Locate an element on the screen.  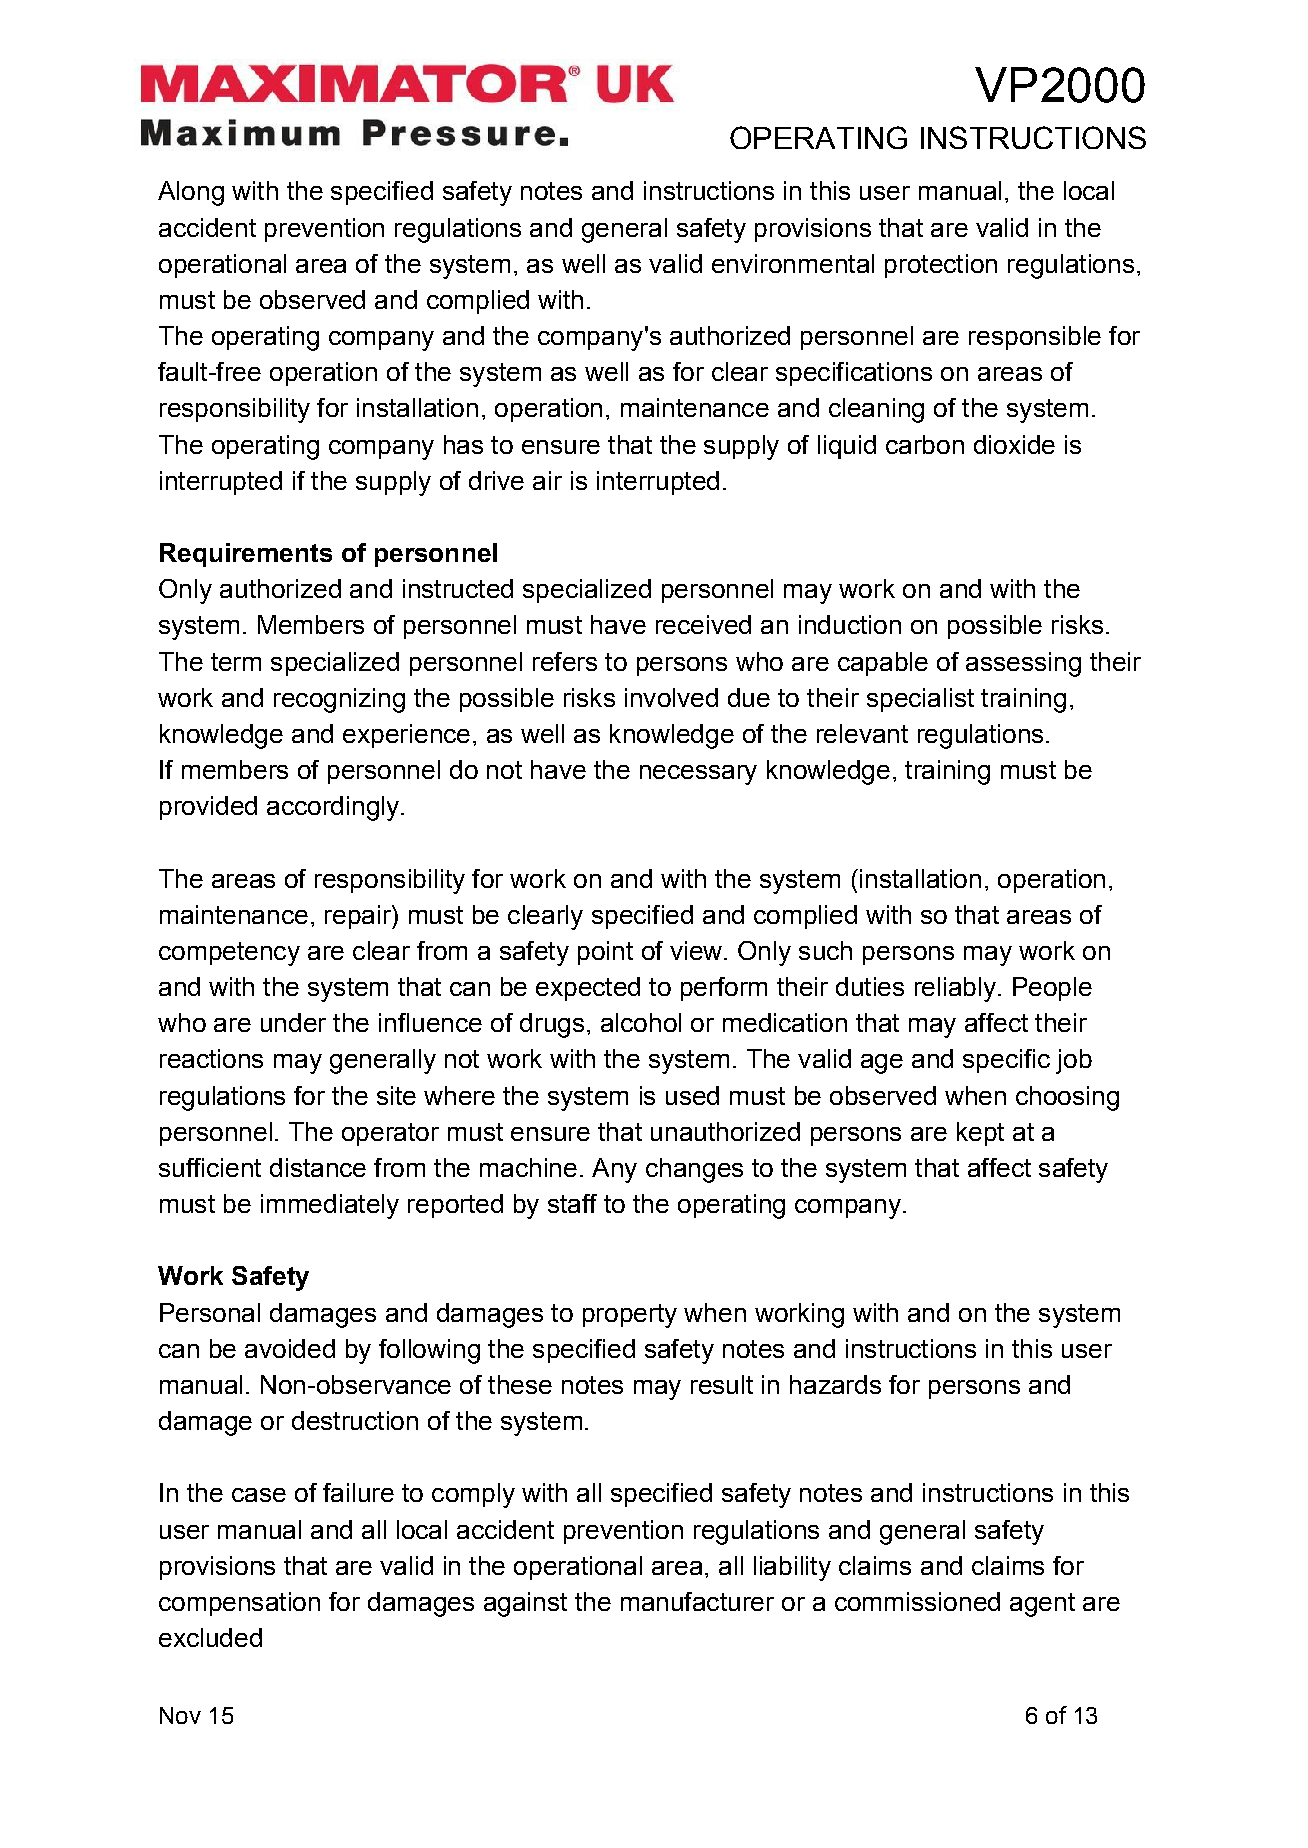
Along is located at coordinates (191, 193).
